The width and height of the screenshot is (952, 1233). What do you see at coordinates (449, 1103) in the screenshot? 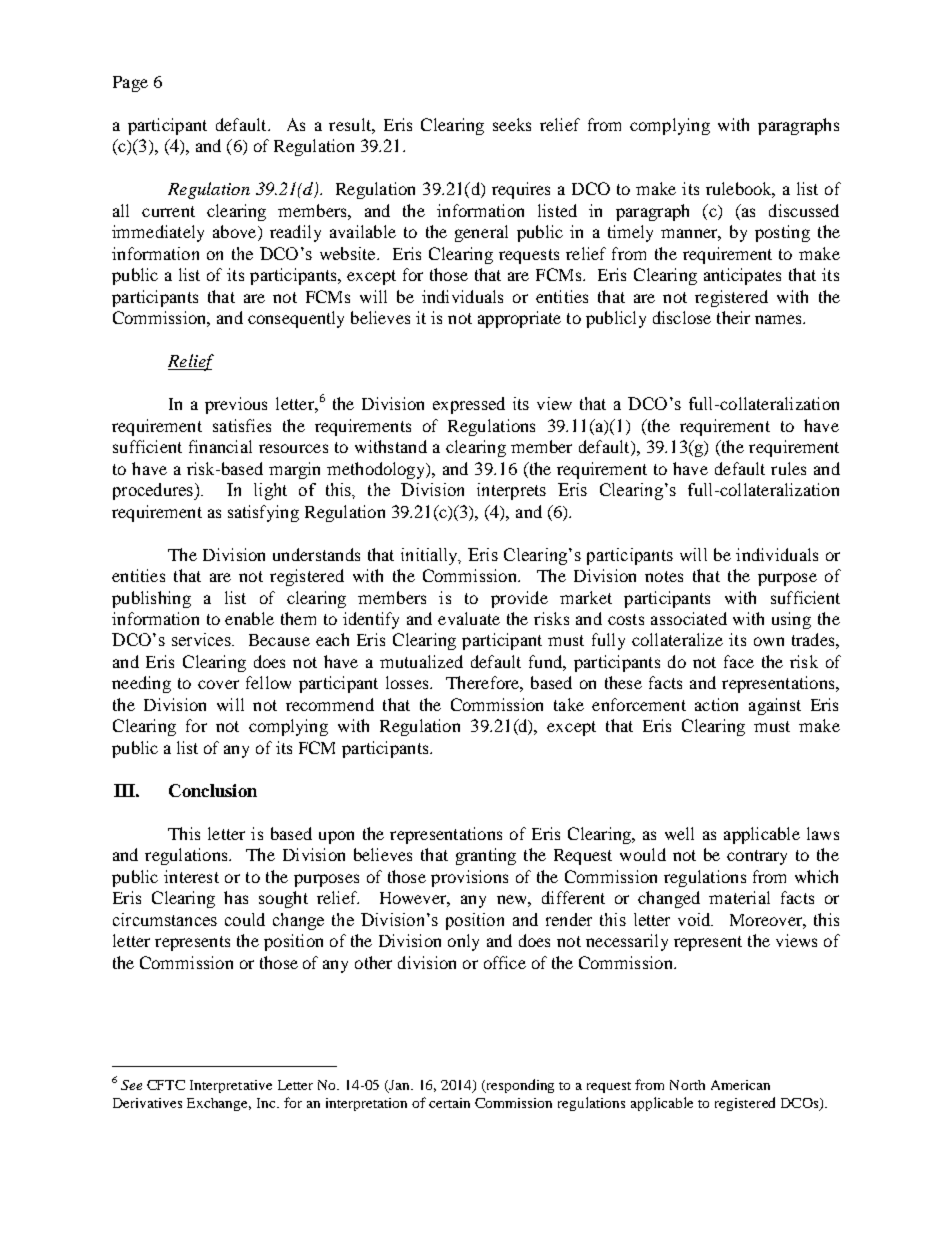
I see `certain` at bounding box center [449, 1103].
